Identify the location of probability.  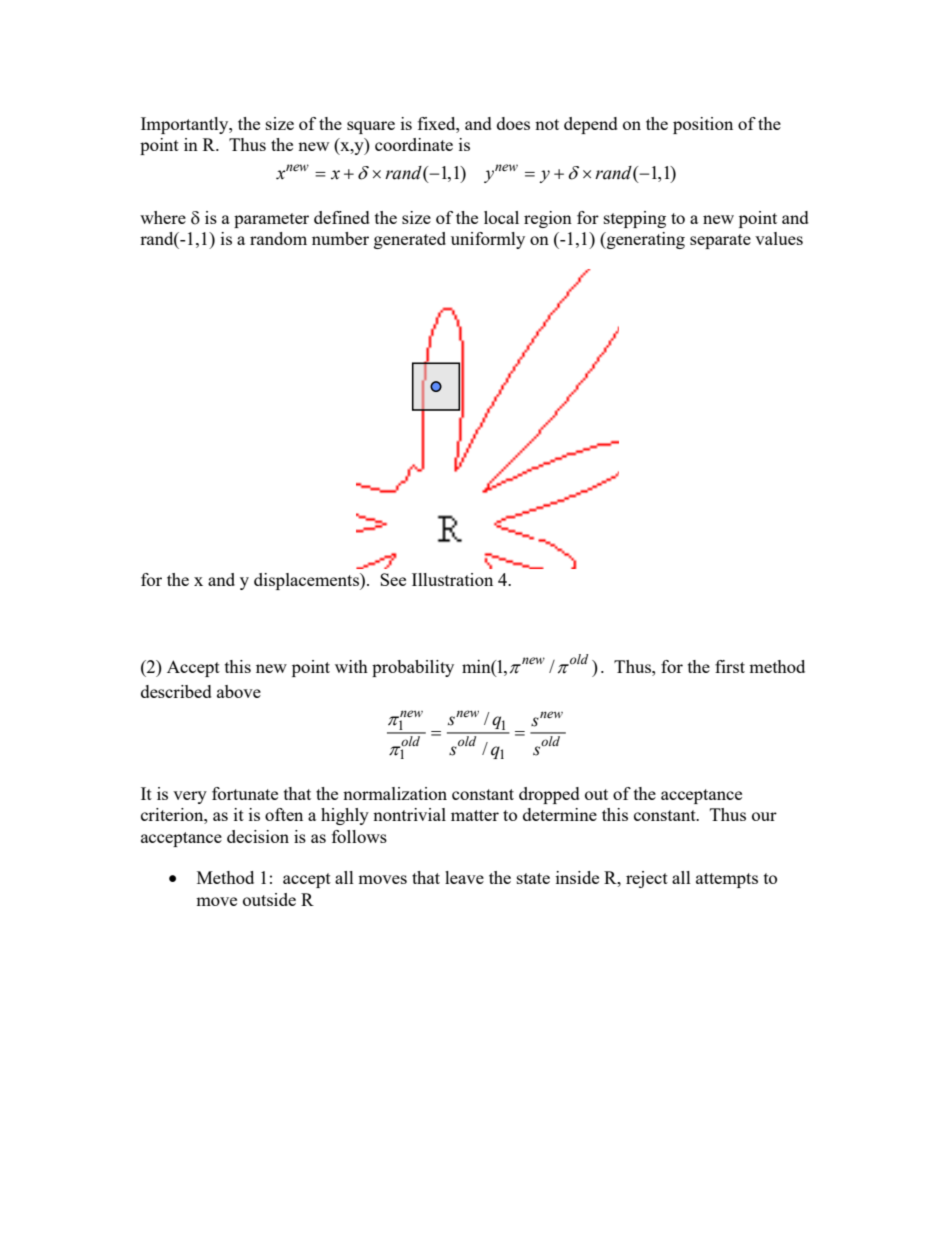
(413, 668).
